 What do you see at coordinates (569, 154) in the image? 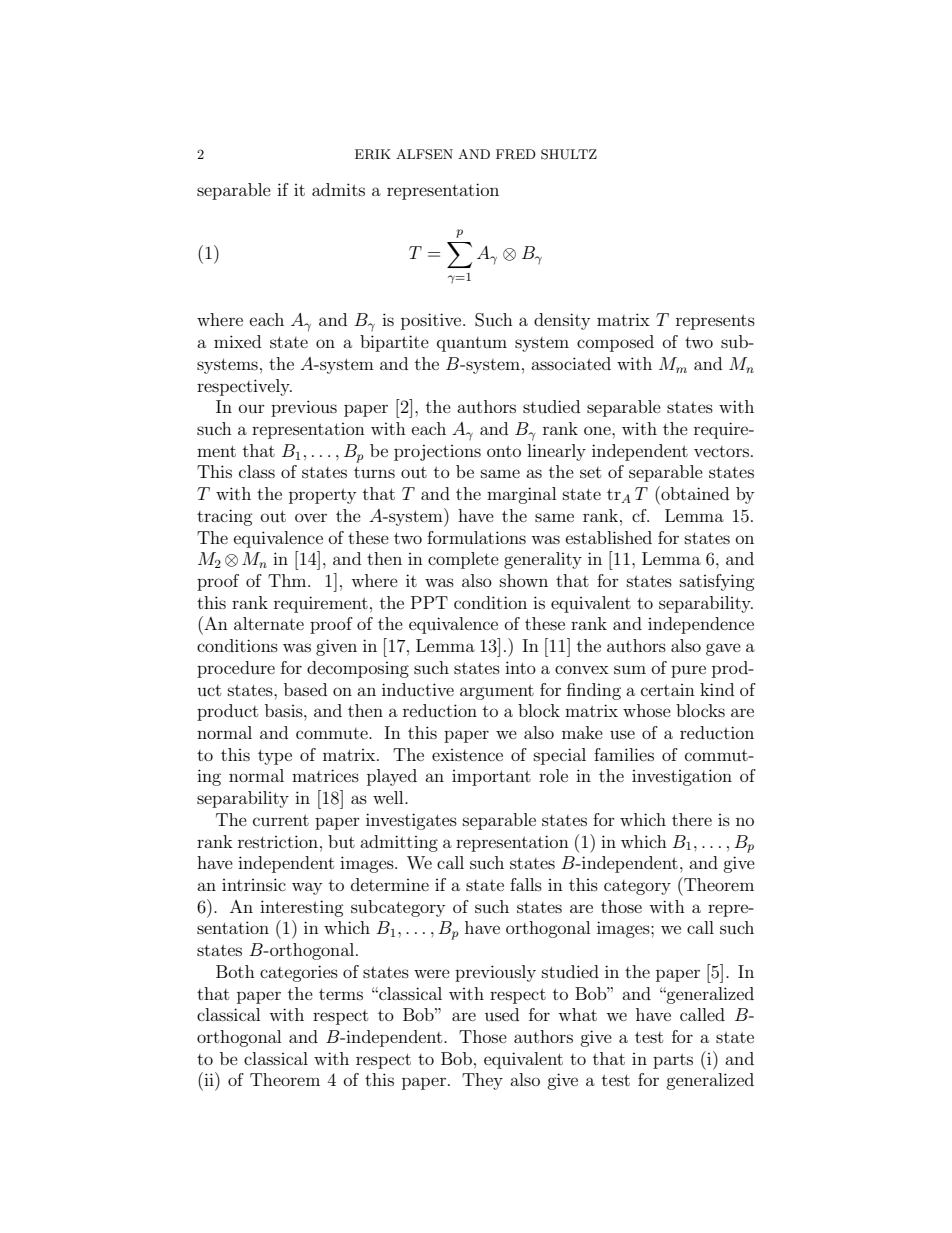
I see `SHULTZ` at bounding box center [569, 154].
